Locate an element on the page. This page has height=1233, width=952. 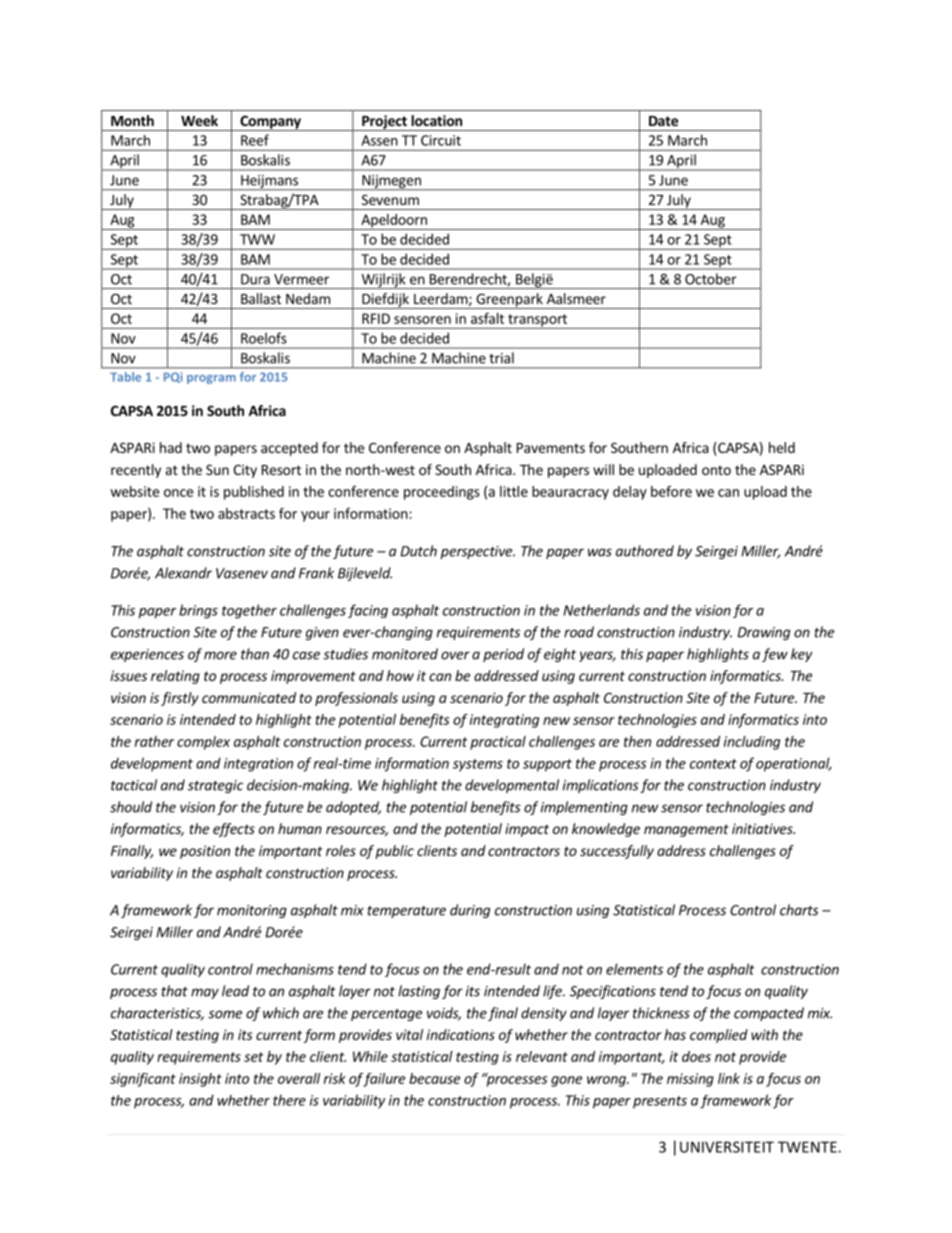
systems is located at coordinates (478, 765).
